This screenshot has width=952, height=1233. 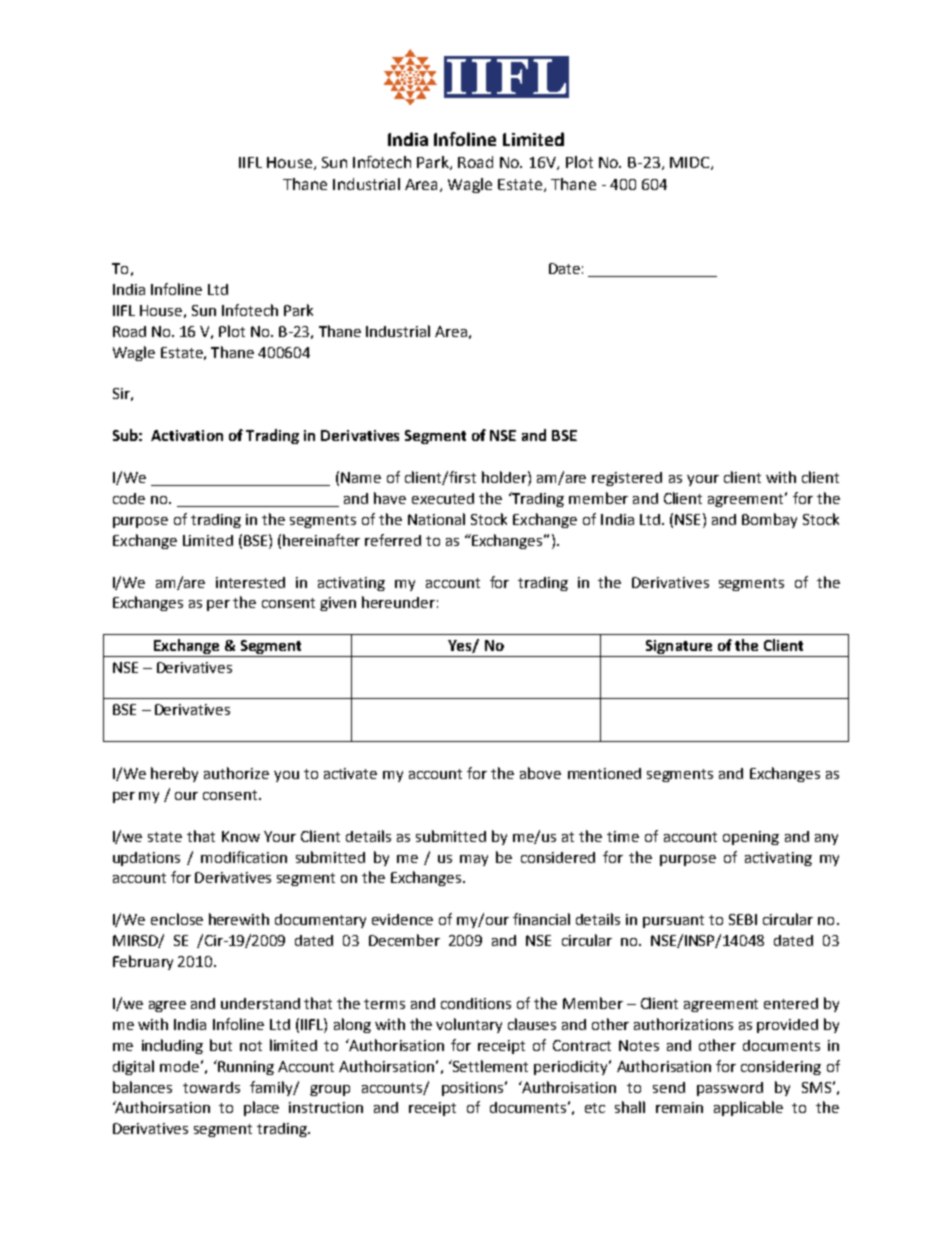 What do you see at coordinates (250, 582) in the screenshot?
I see `interested` at bounding box center [250, 582].
